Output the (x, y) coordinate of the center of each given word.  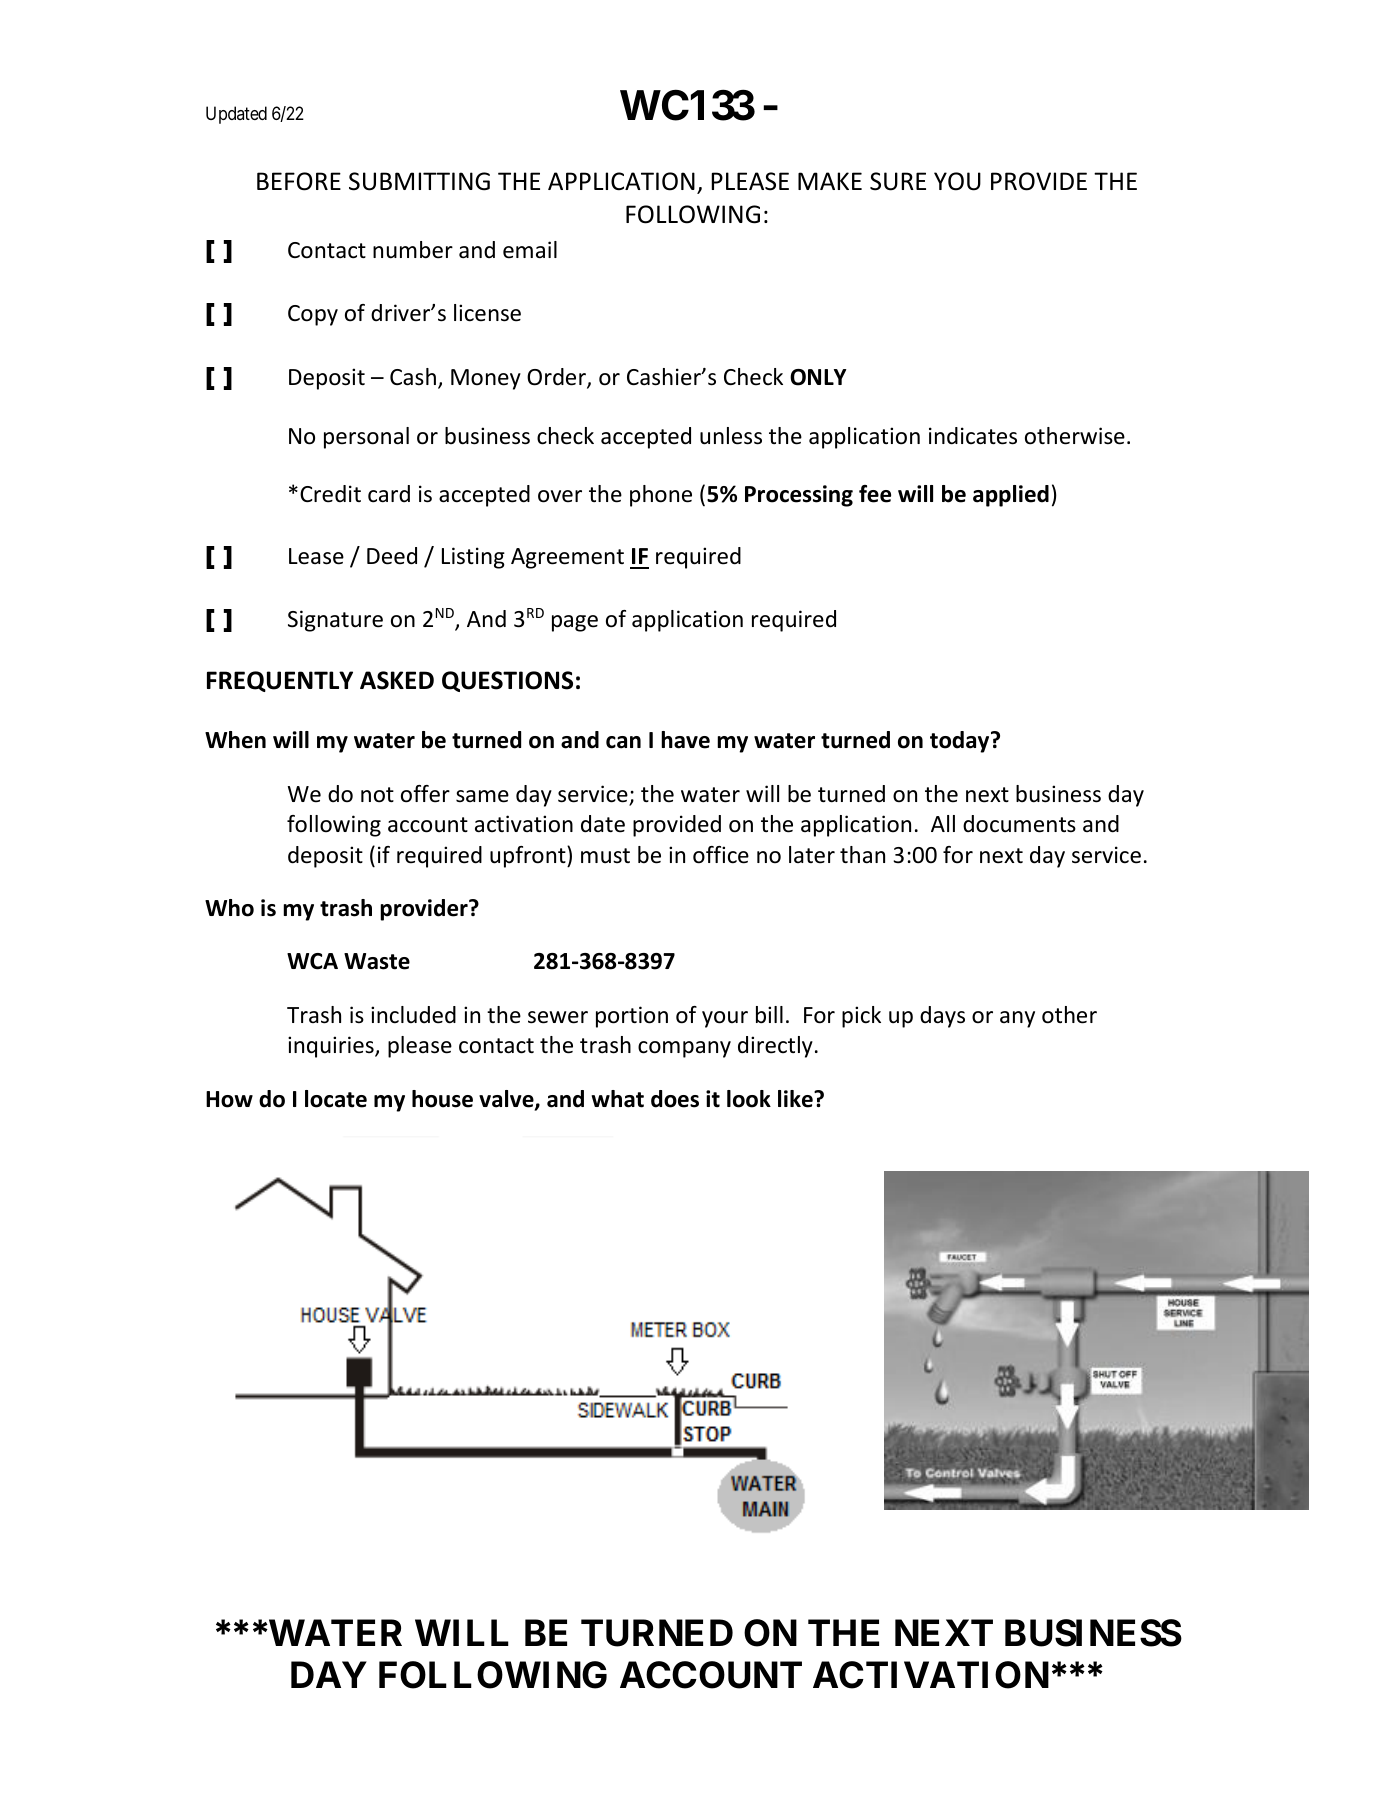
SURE (898, 181)
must (605, 856)
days (942, 1017)
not (377, 795)
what (617, 1099)
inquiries (332, 1047)
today (961, 742)
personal (366, 438)
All (943, 823)
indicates (973, 436)
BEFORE (299, 181)
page (575, 623)
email (530, 250)
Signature (335, 621)
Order (557, 378)
